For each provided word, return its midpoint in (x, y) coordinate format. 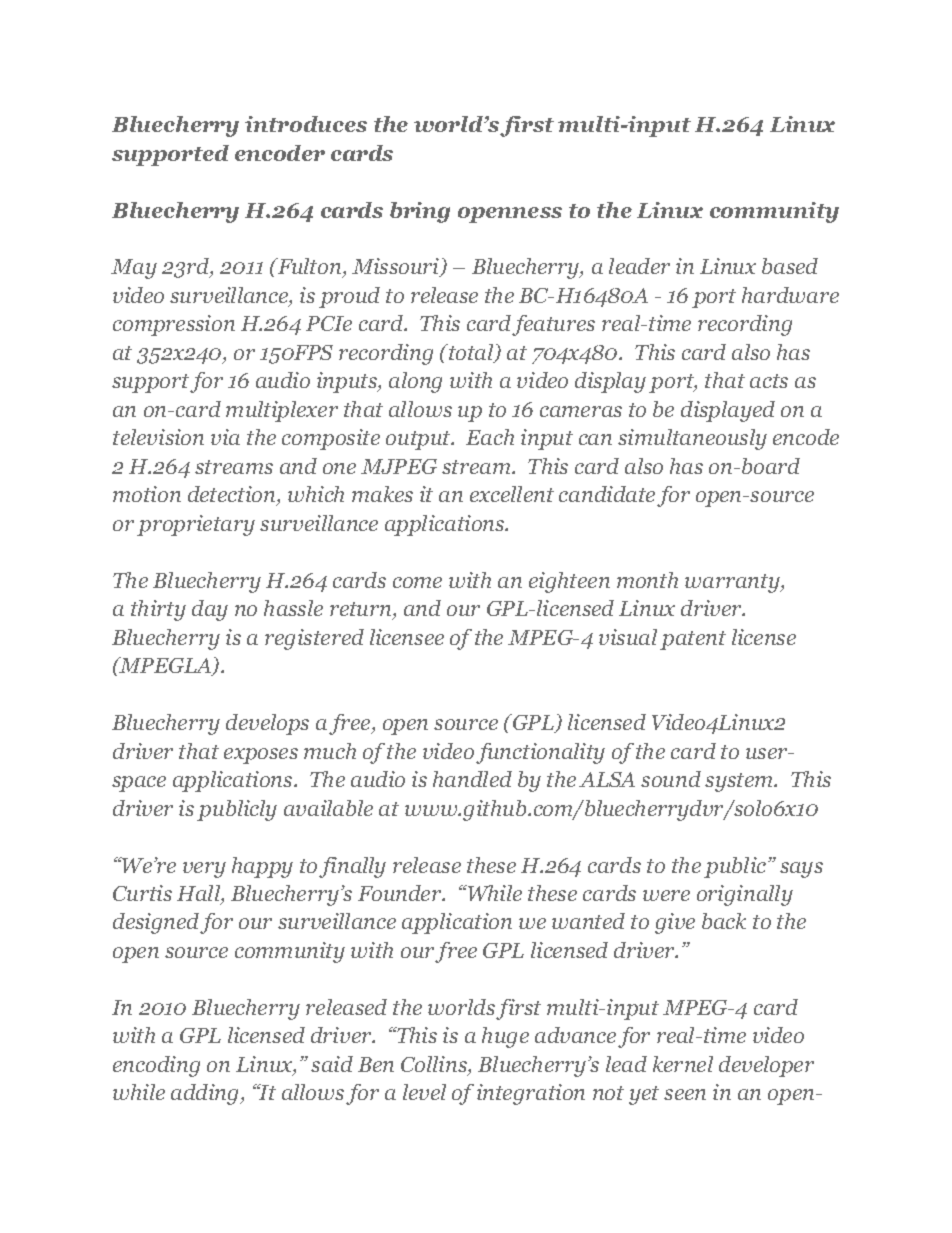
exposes (261, 756)
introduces (306, 124)
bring (420, 212)
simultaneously (692, 439)
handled (472, 779)
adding (206, 1094)
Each (490, 437)
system (740, 782)
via (225, 437)
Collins (435, 1065)
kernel (683, 1064)
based (790, 266)
